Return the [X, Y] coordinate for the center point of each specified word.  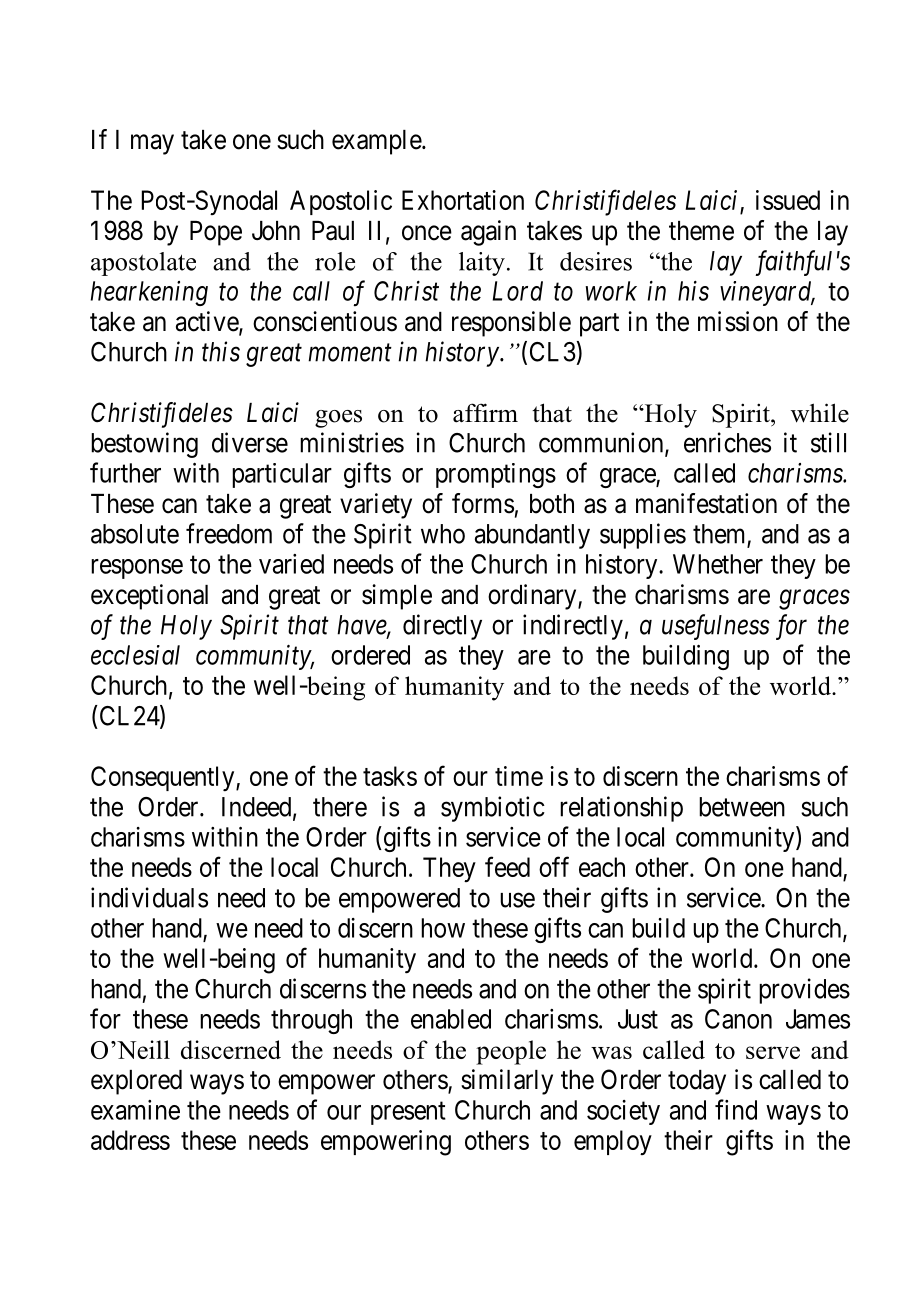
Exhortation [463, 200]
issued [788, 200]
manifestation [706, 503]
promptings [496, 475]
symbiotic [493, 809]
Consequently [164, 779]
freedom [229, 533]
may [152, 144]
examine [135, 1110]
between [742, 807]
